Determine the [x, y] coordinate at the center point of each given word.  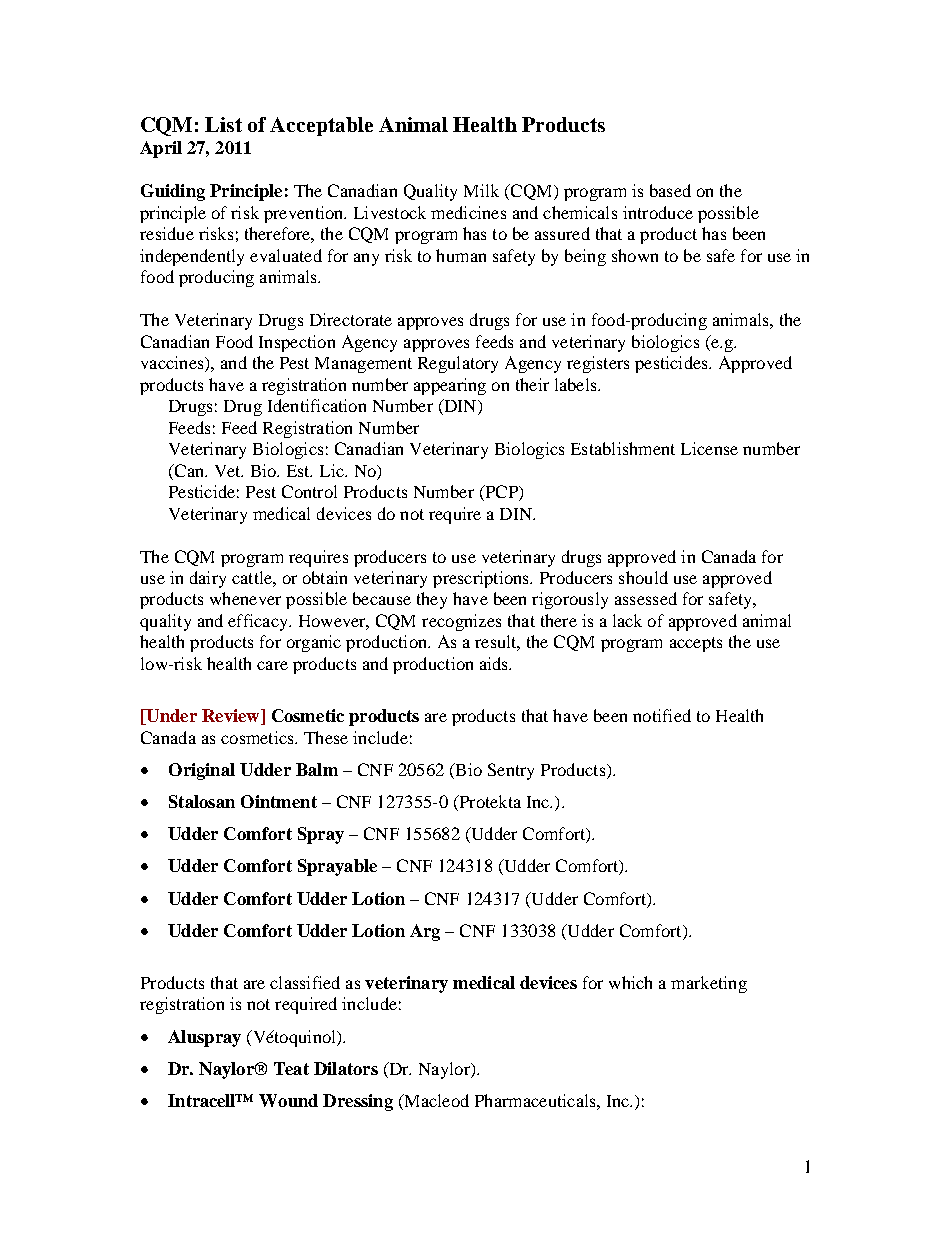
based [670, 190]
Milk [481, 190]
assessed [646, 598]
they [432, 600]
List [223, 124]
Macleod [435, 1102]
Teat [291, 1068]
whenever [245, 598]
